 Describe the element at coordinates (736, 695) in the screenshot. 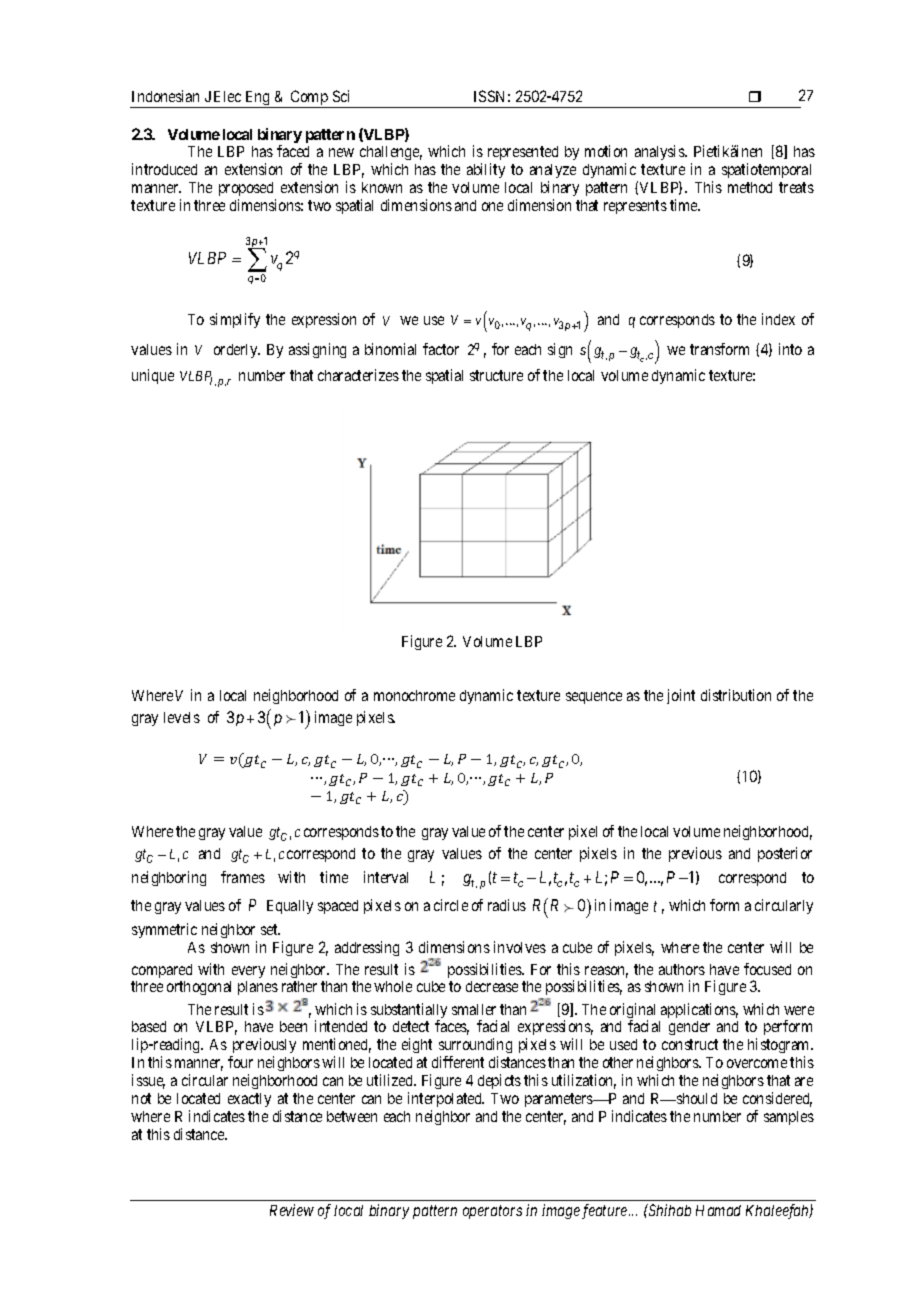

I see `distribution` at that location.
